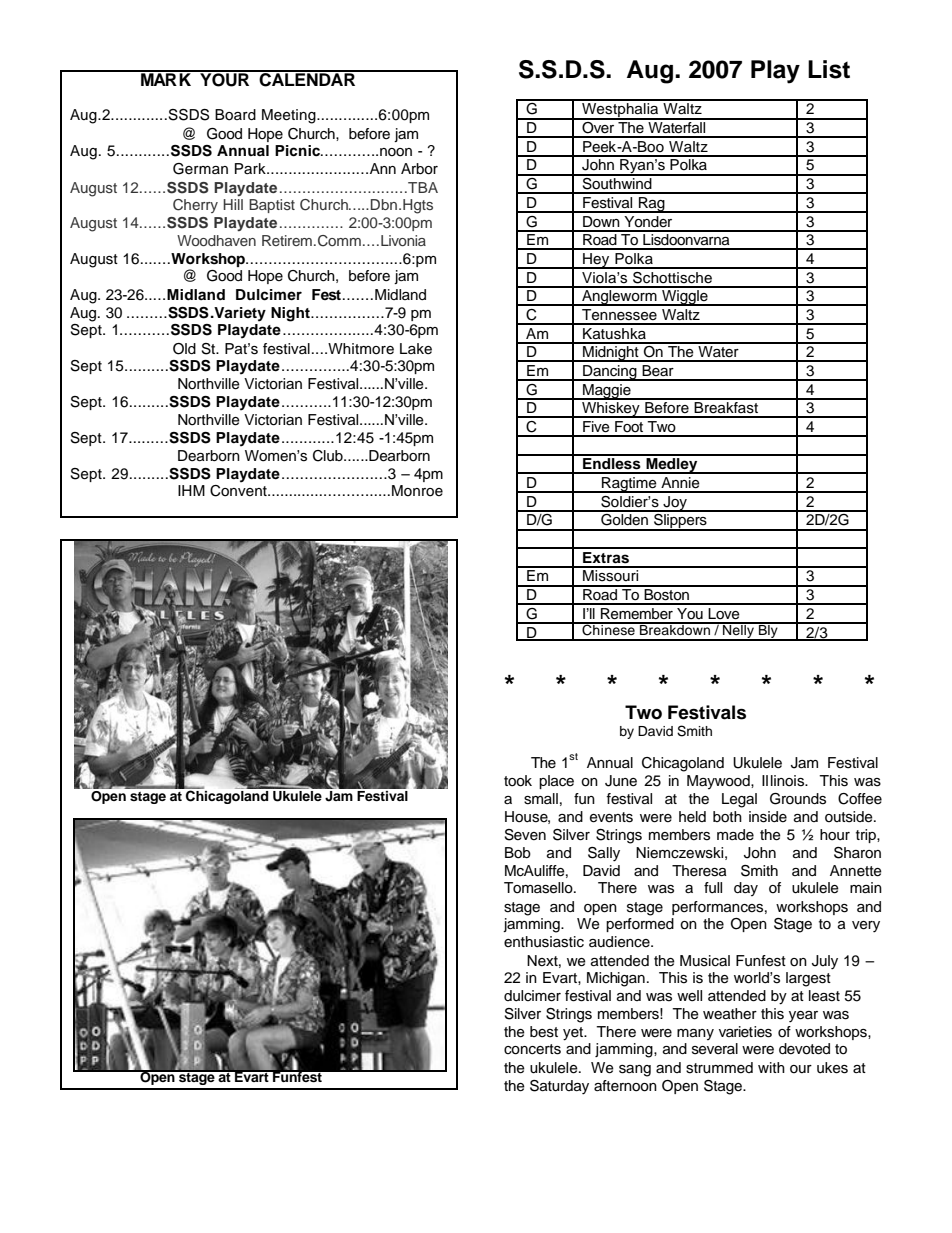 The image size is (952, 1233). I want to click on Chinese, so click(608, 629).
